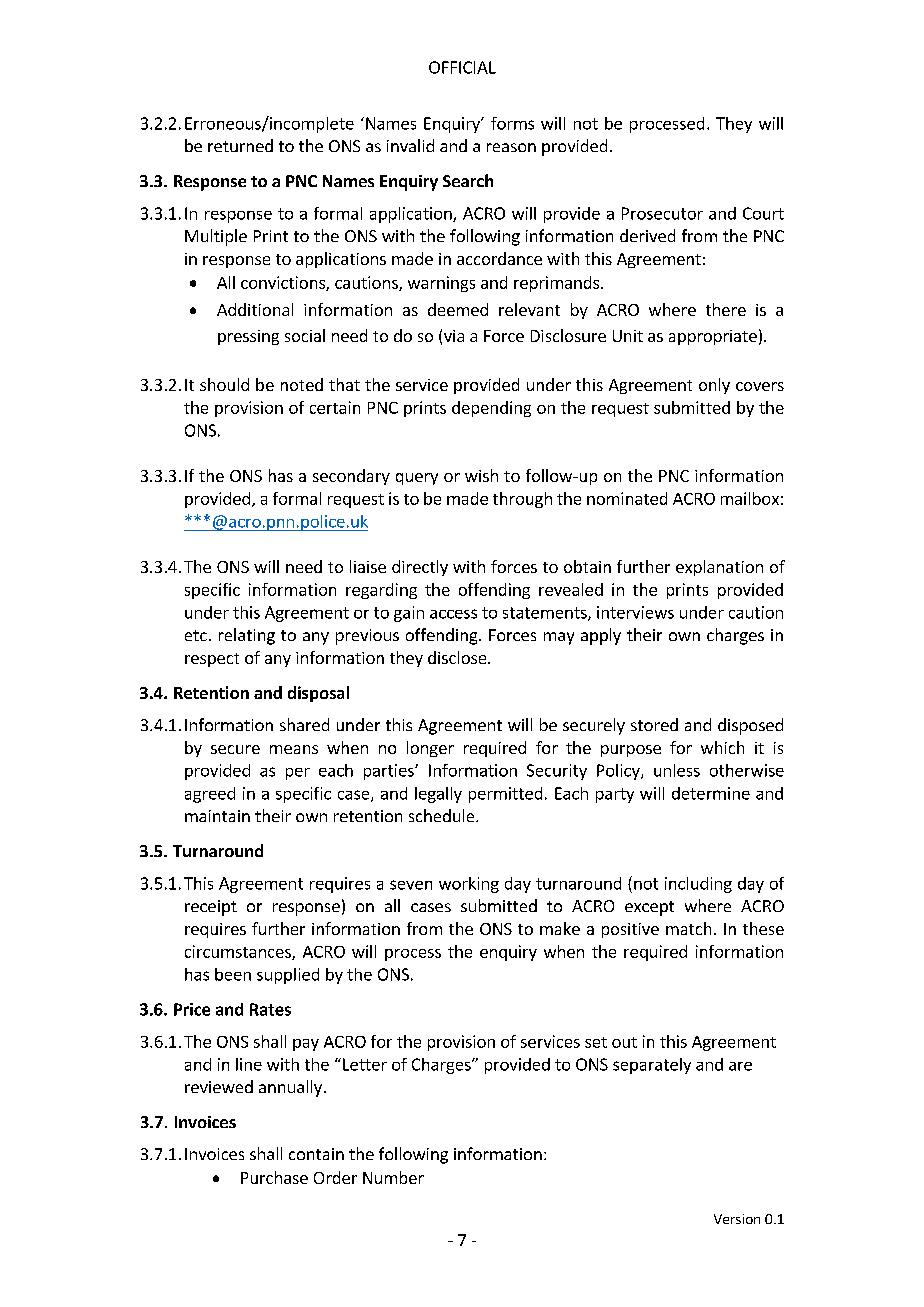  I want to click on Prosecutor, so click(662, 213).
